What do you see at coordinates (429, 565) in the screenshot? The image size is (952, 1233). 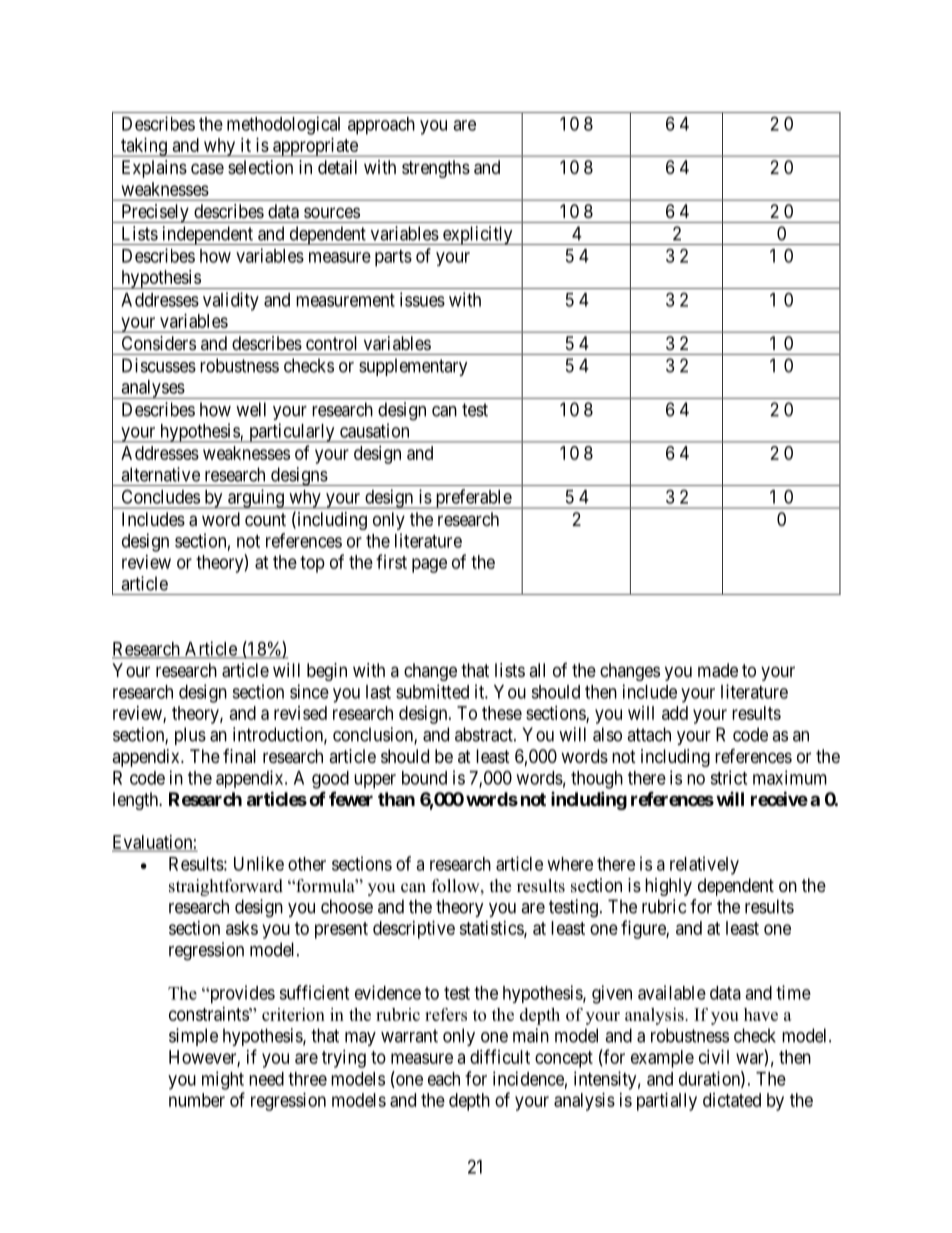 I see `page` at bounding box center [429, 565].
